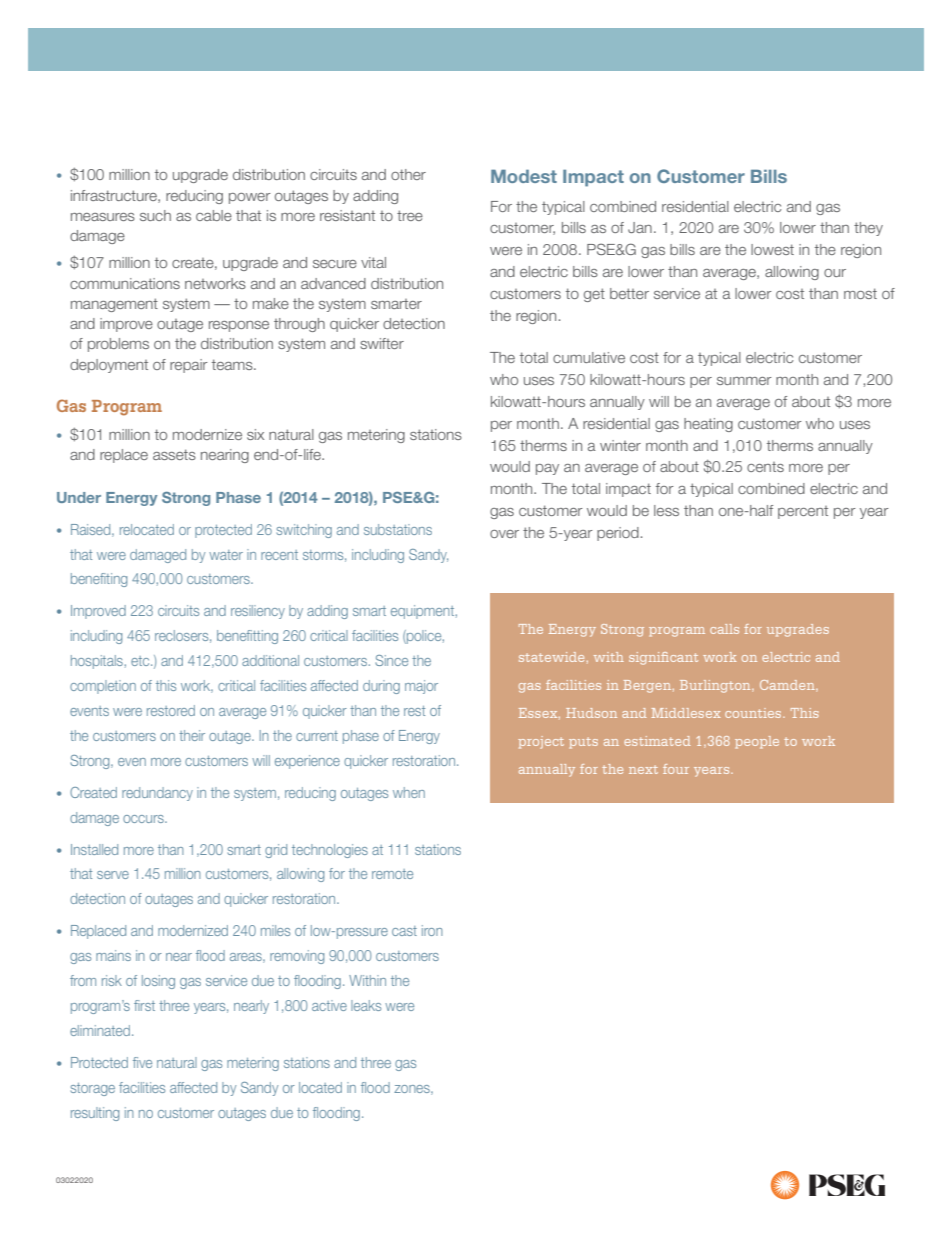 The width and height of the screenshot is (952, 1233). I want to click on leaks, so click(366, 1005).
